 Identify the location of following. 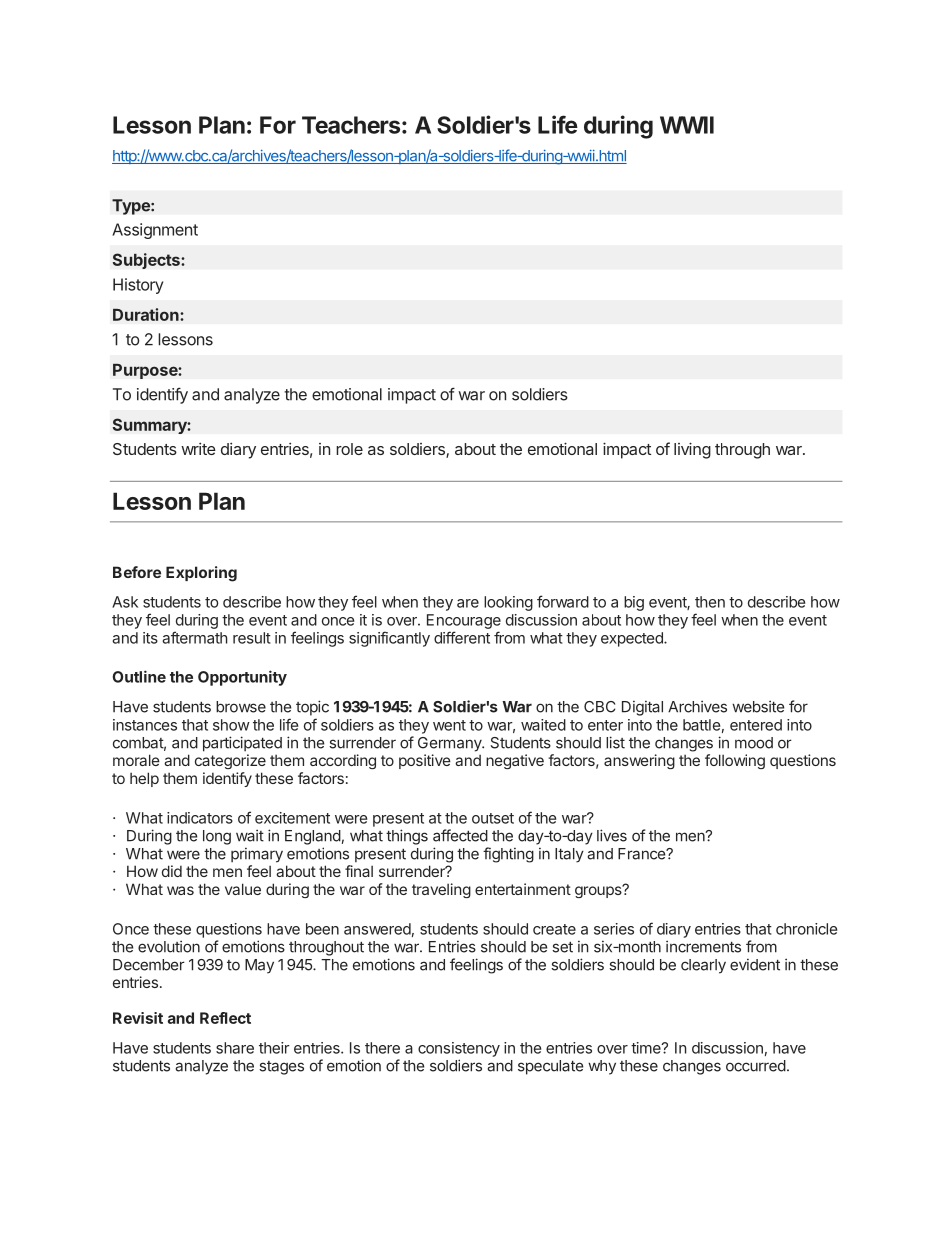
(735, 761).
